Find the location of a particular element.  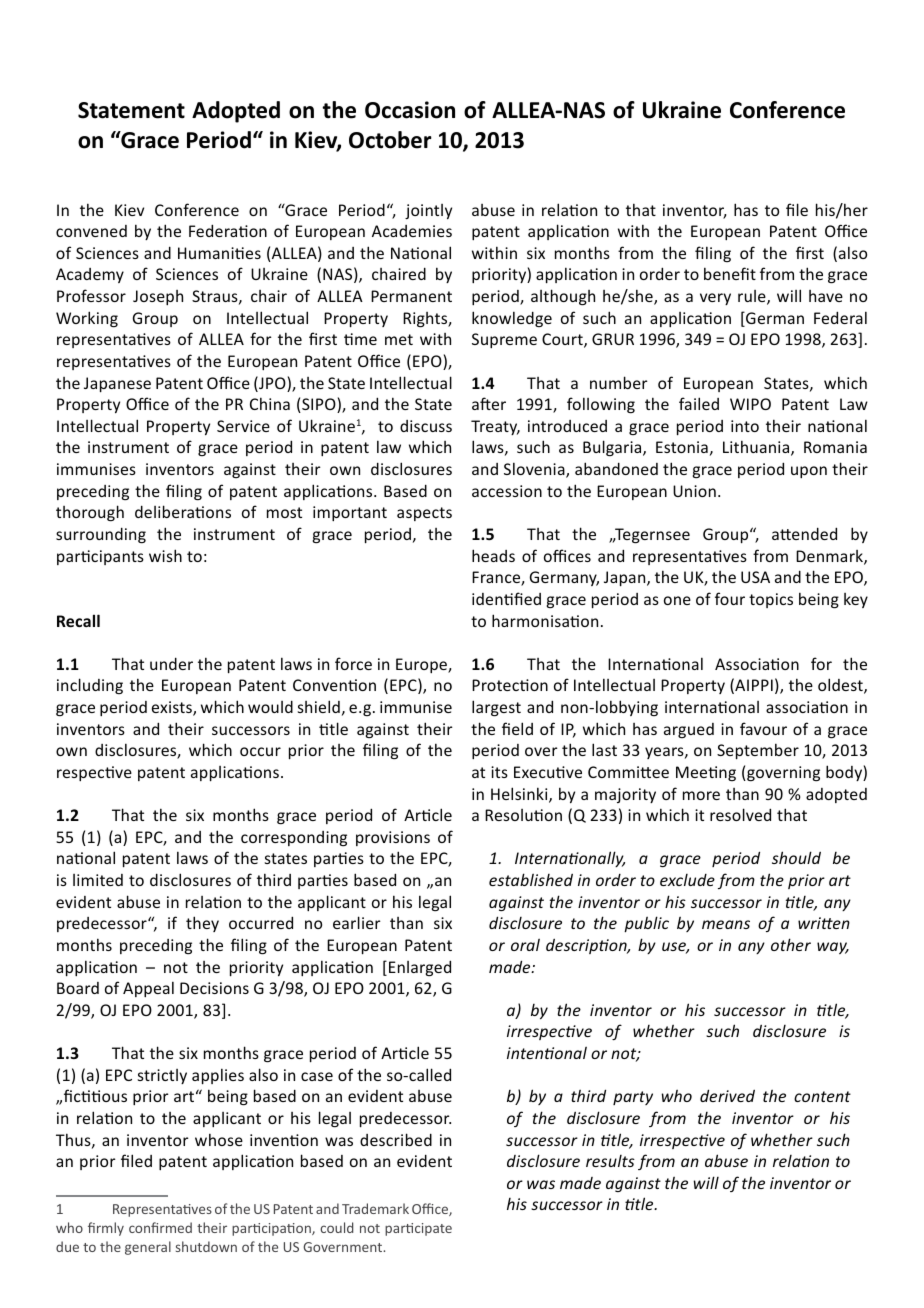

Federation is located at coordinates (228, 230).
